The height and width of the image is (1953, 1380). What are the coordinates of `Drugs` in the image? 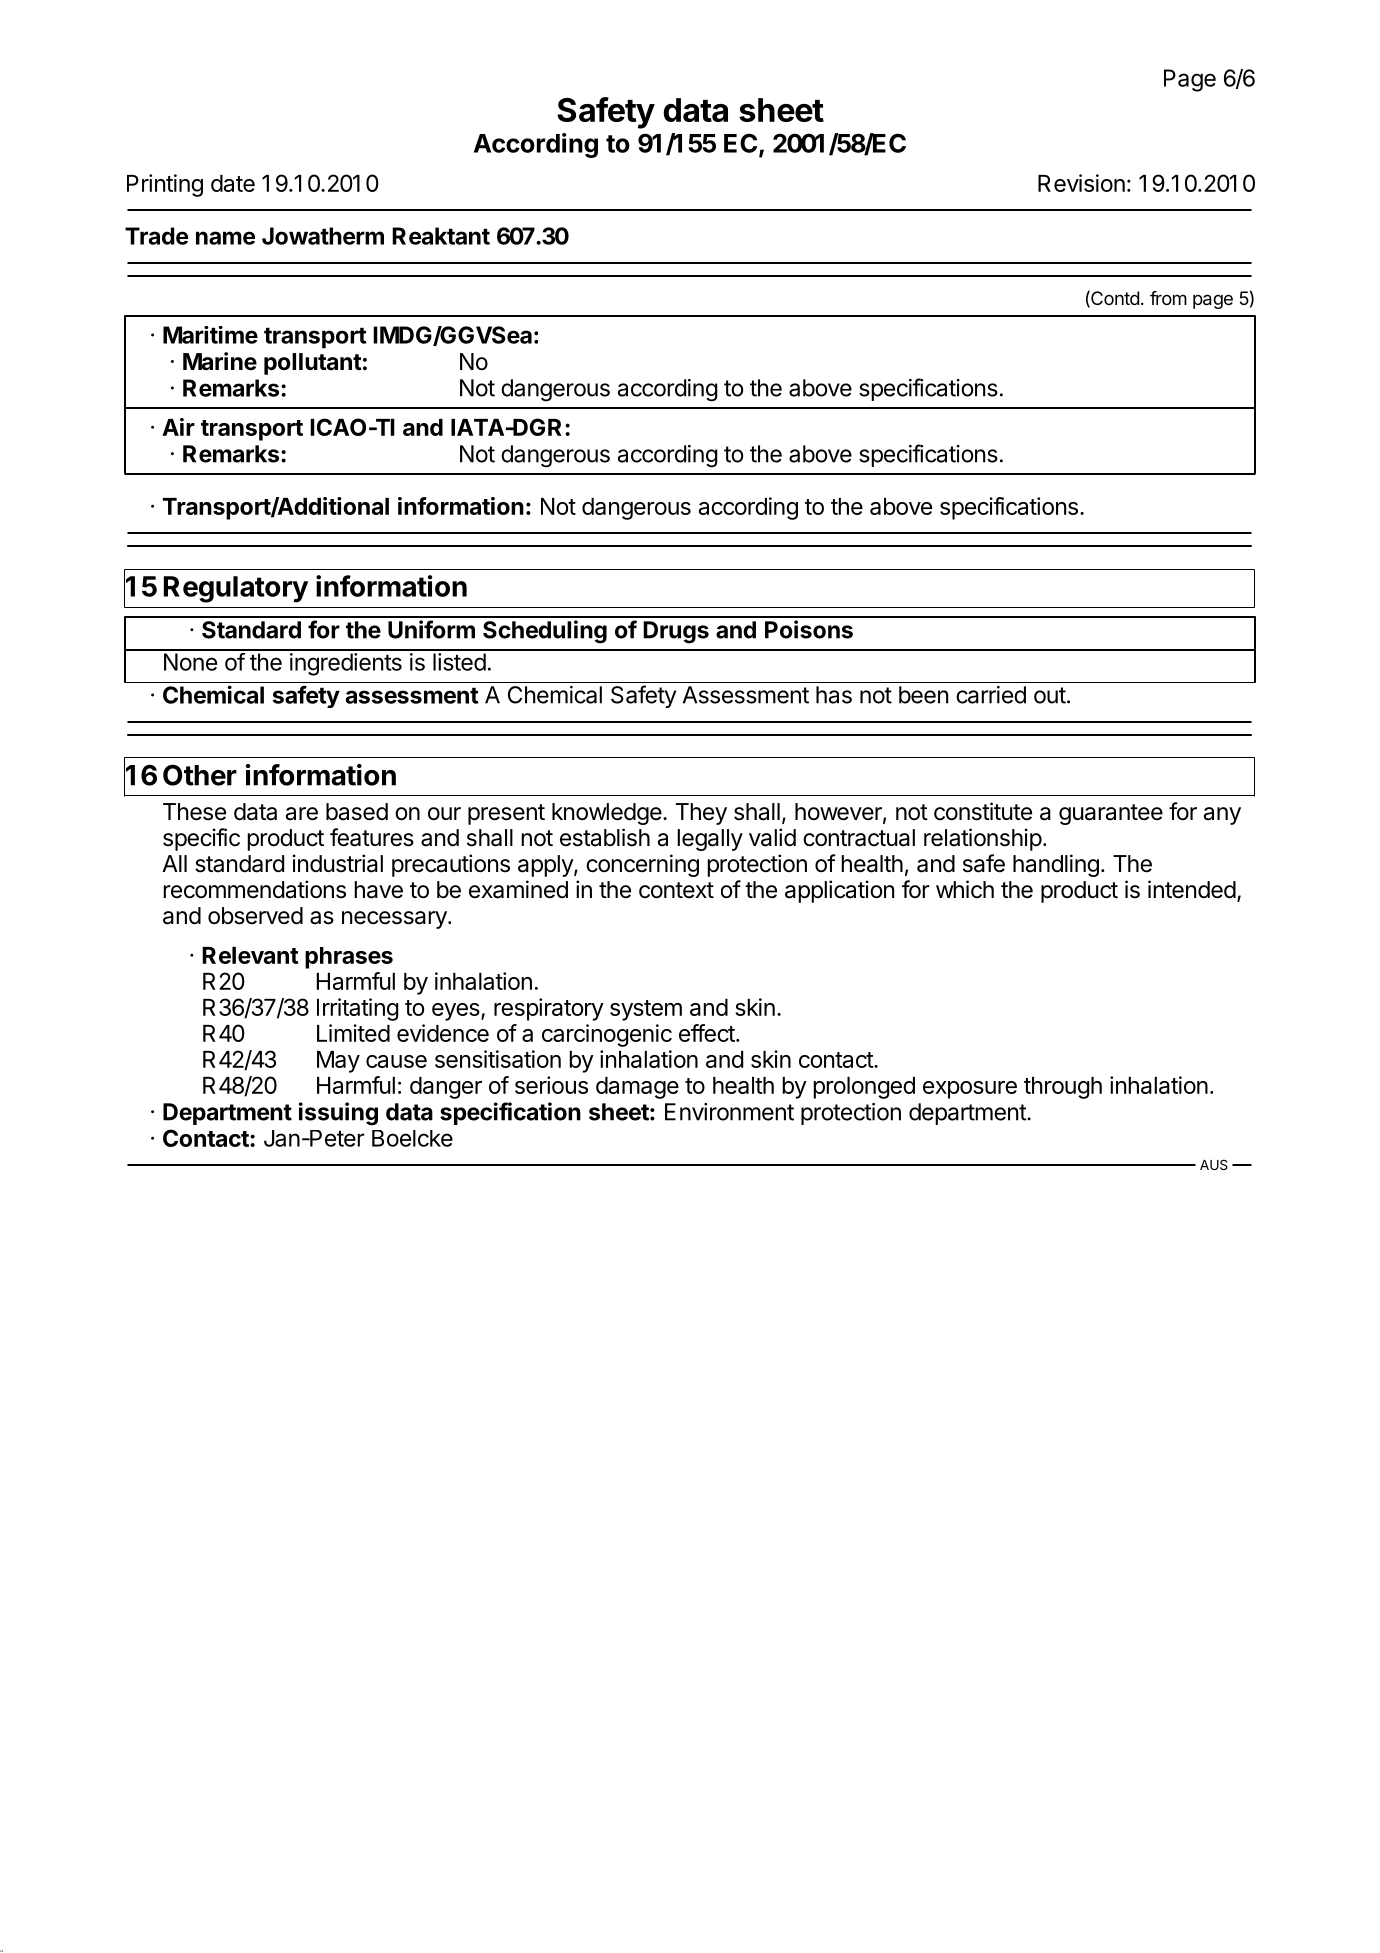 It's located at (676, 632).
